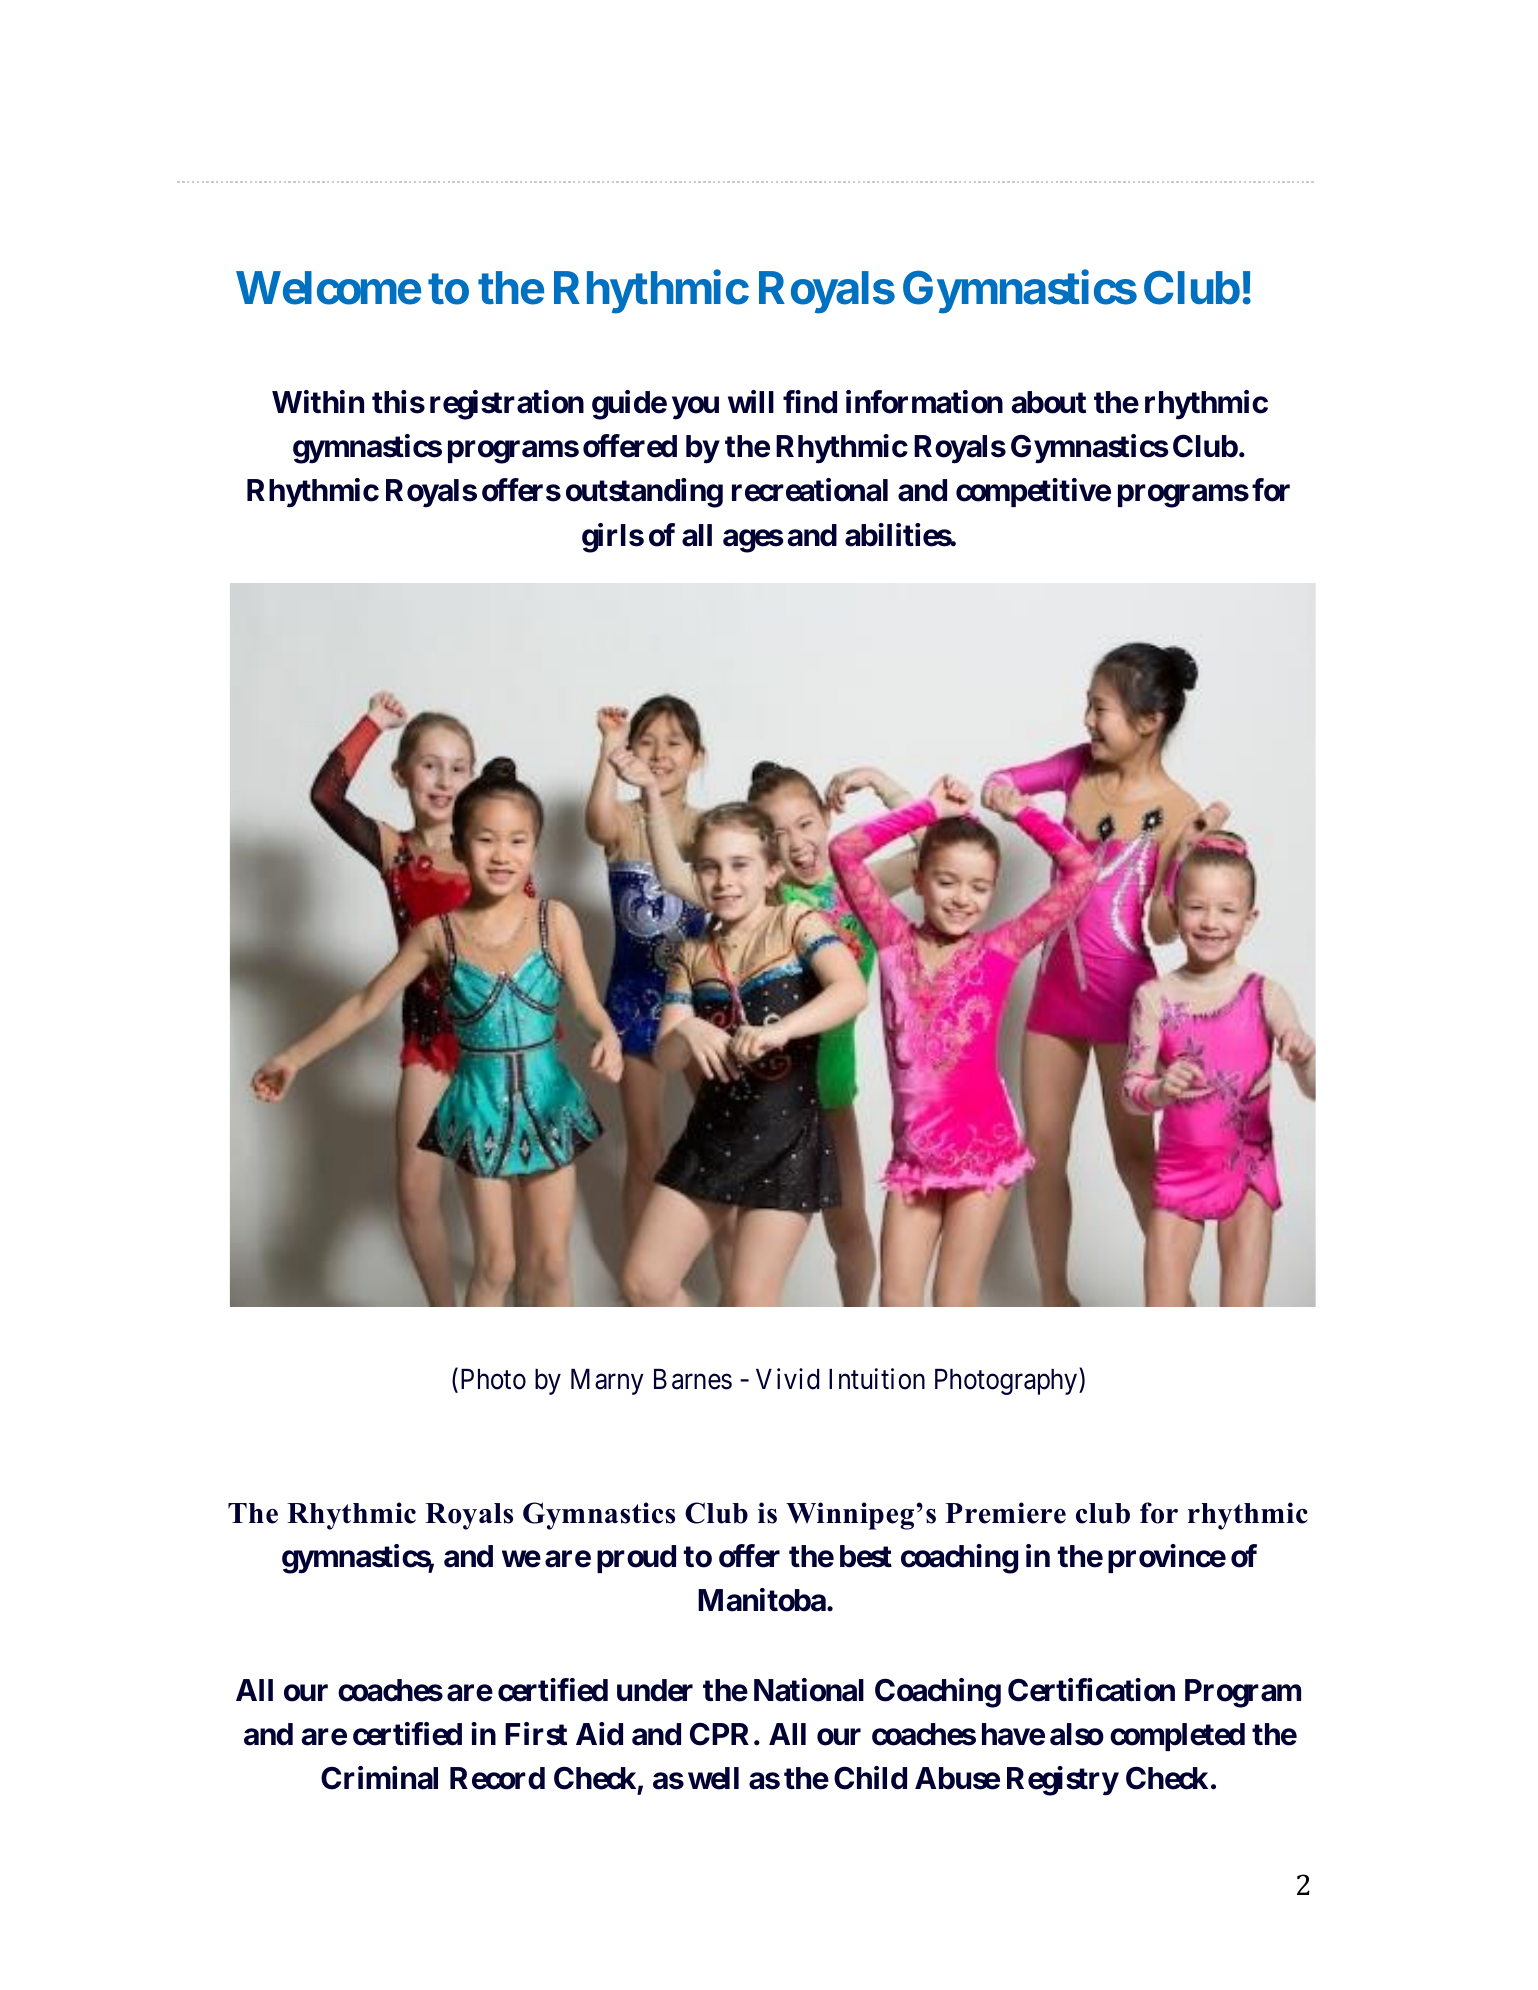  I want to click on about, so click(1048, 402).
